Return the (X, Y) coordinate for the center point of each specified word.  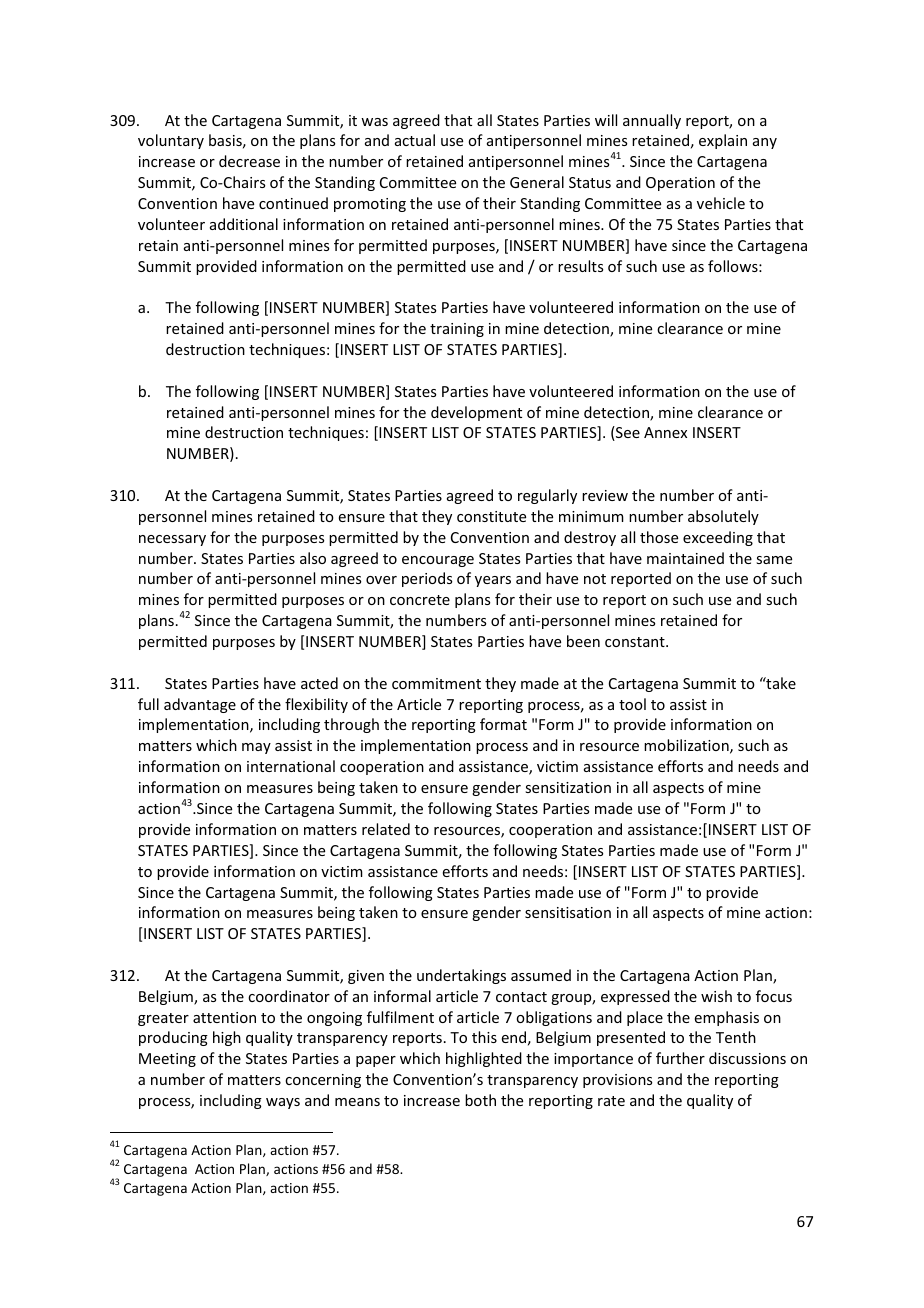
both (480, 1100)
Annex (665, 432)
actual (415, 140)
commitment (436, 683)
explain (723, 141)
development (476, 413)
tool (632, 704)
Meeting (167, 1060)
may (256, 748)
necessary (172, 540)
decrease (249, 161)
